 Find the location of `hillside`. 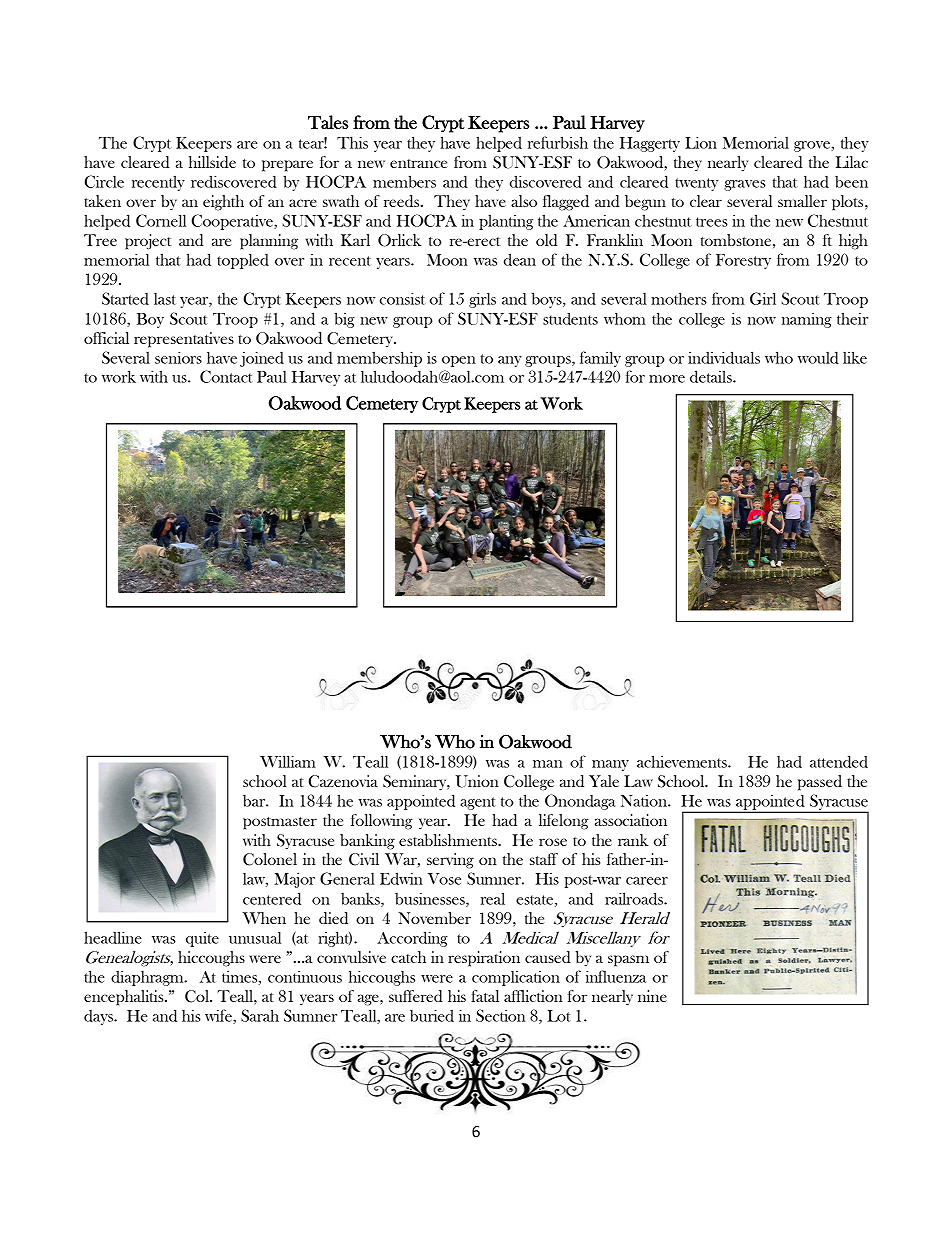

hillside is located at coordinates (212, 162).
